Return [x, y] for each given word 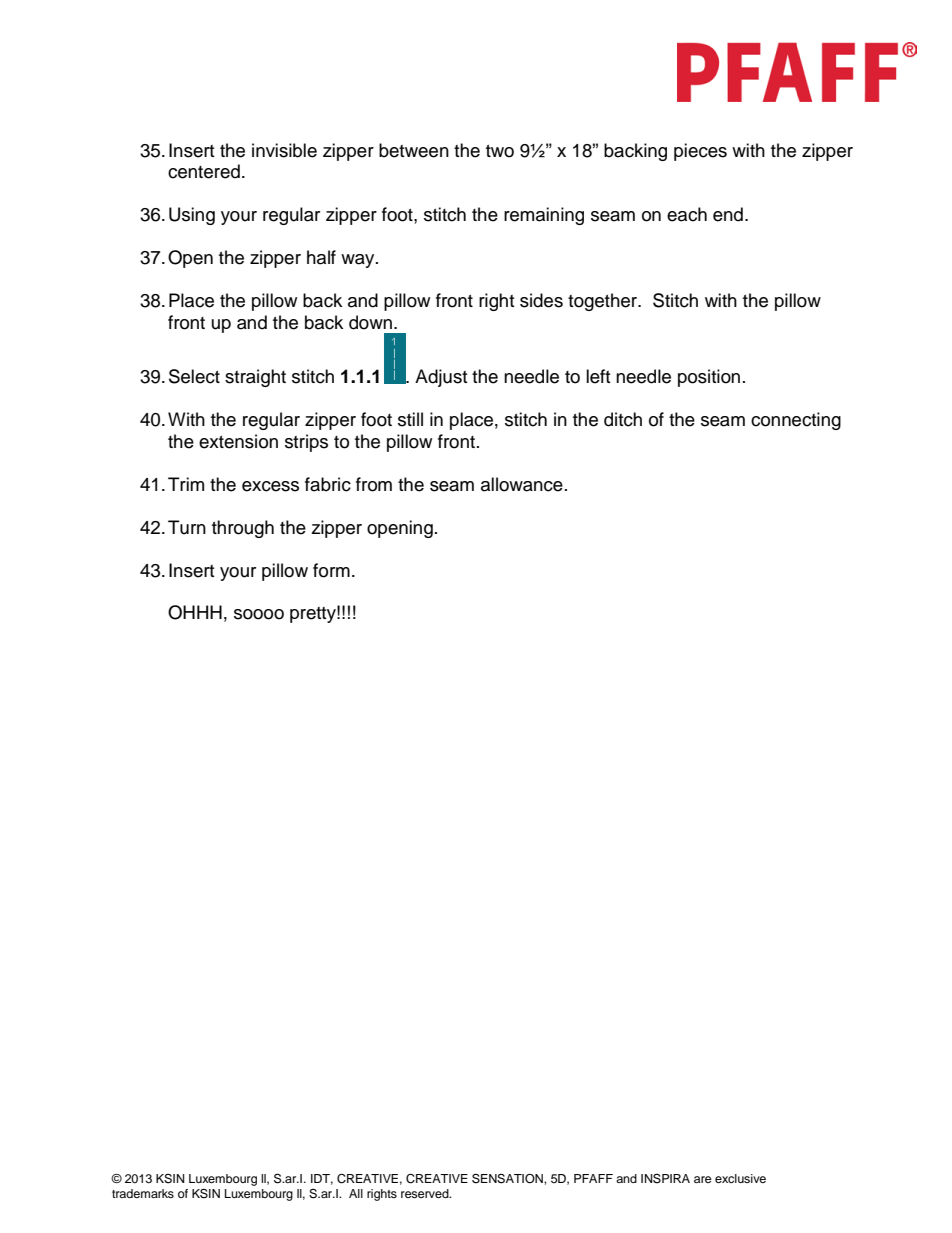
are [703, 1179]
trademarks [143, 1193]
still [410, 419]
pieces [700, 152]
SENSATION [508, 1178]
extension [238, 441]
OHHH [195, 612]
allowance [522, 484]
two [500, 151]
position [709, 378]
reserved [426, 1193]
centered [204, 171]
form [331, 570]
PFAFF [593, 1178]
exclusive [740, 1178]
